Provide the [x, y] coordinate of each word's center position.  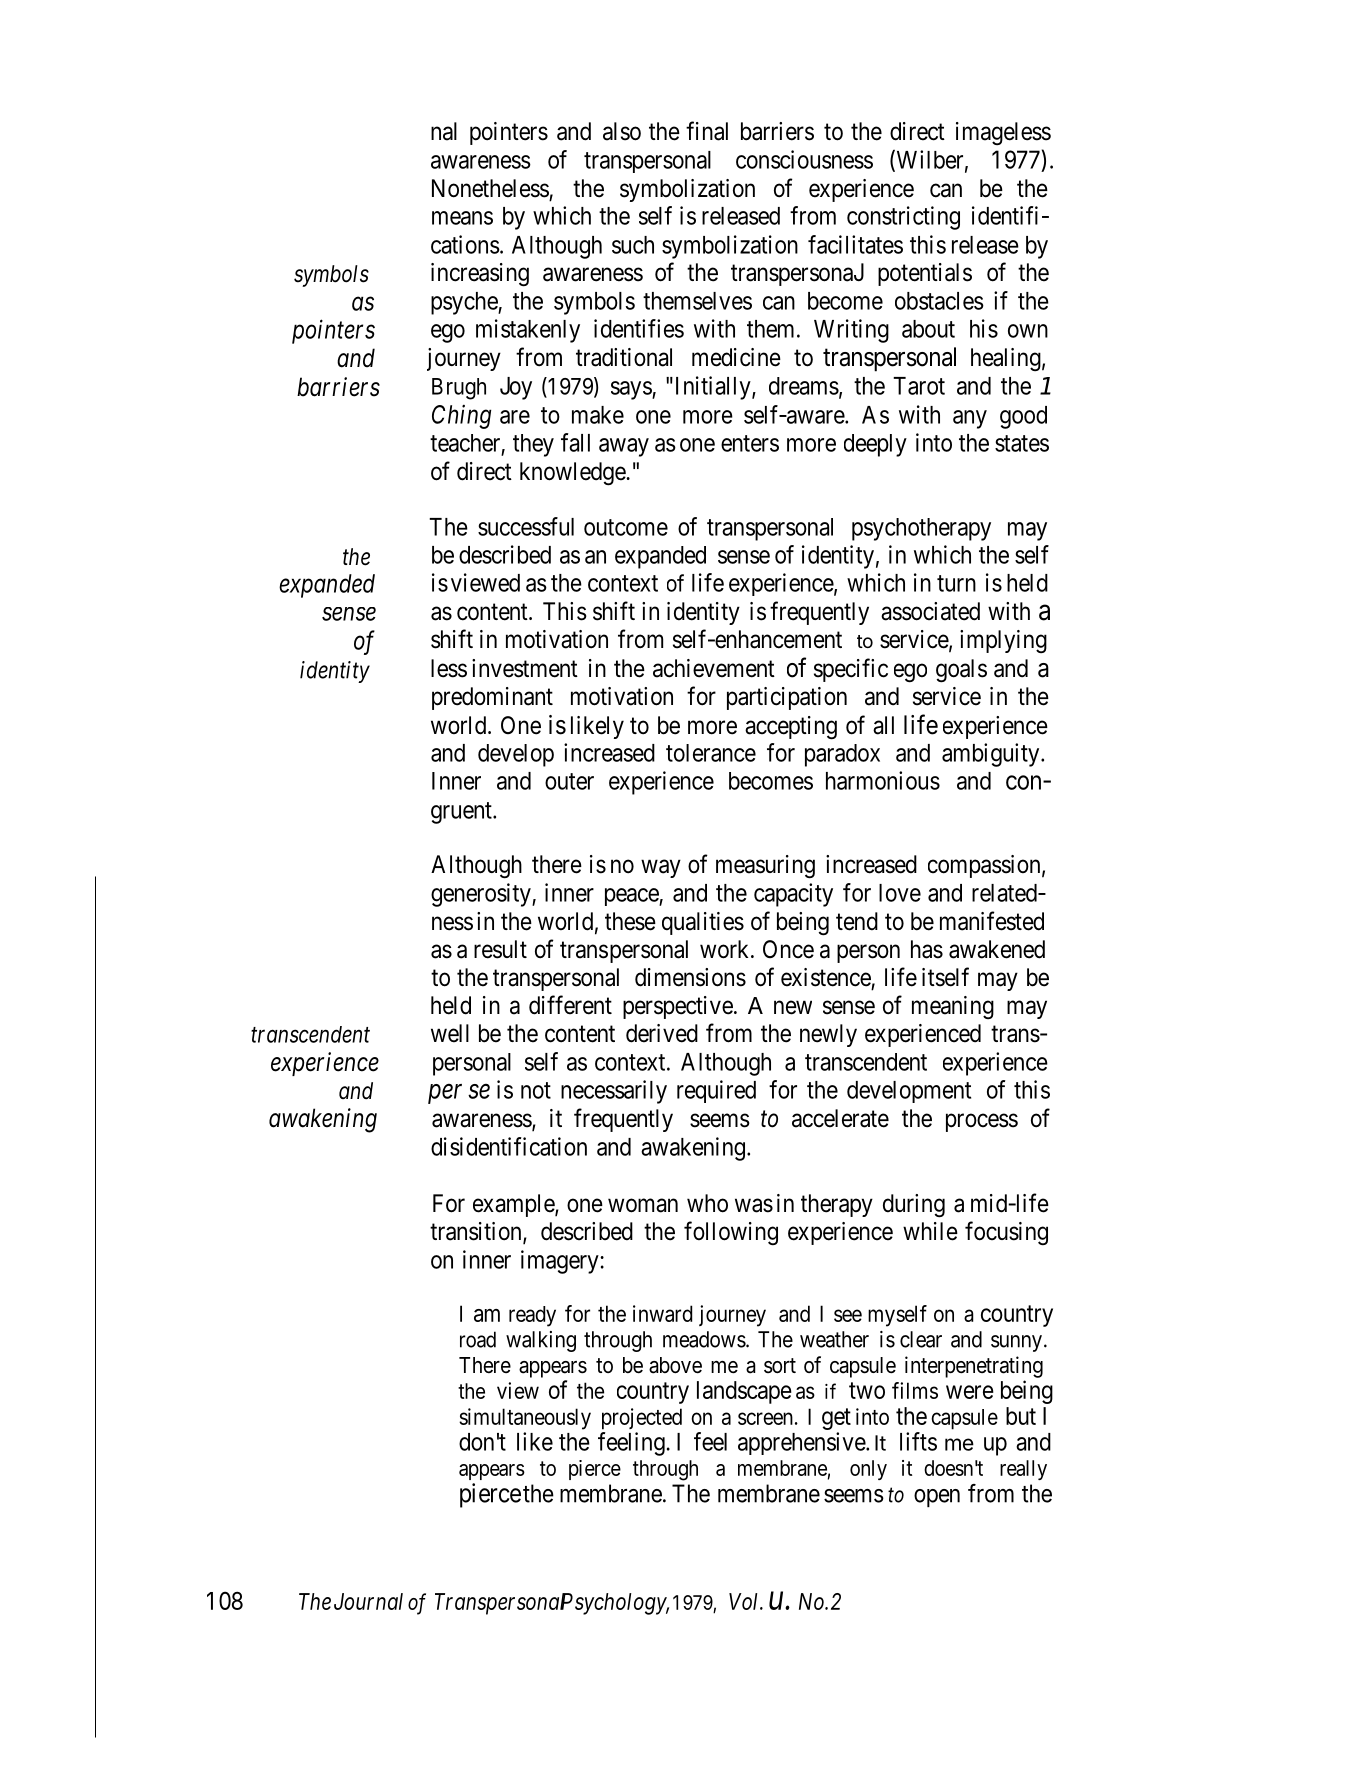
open [937, 1498]
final [707, 131]
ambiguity [992, 755]
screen [765, 1418]
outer [569, 781]
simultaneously [525, 1419]
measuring [765, 867]
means [462, 218]
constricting [903, 218]
